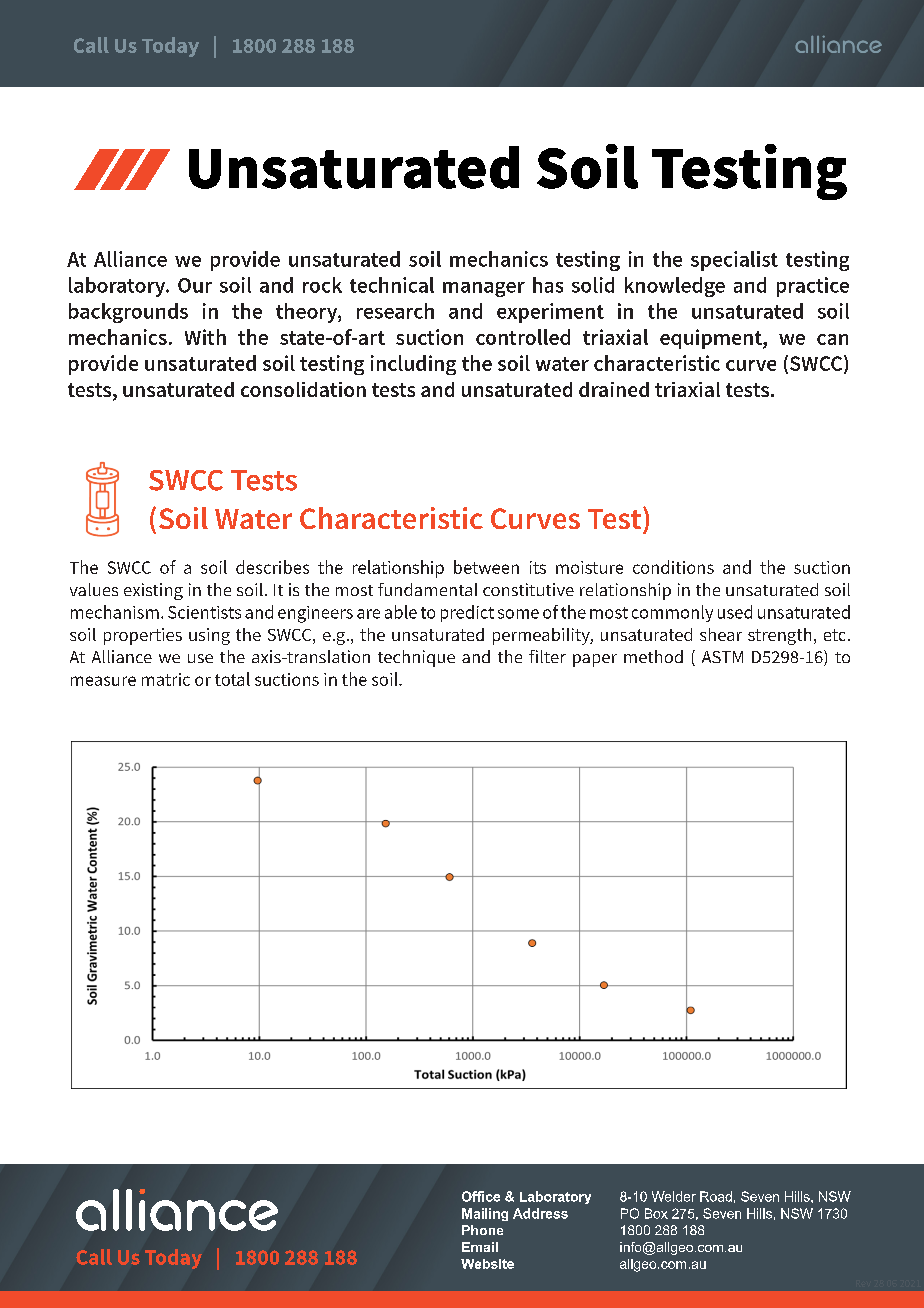 The height and width of the screenshot is (1308, 924). What do you see at coordinates (734, 261) in the screenshot?
I see `specialist` at bounding box center [734, 261].
